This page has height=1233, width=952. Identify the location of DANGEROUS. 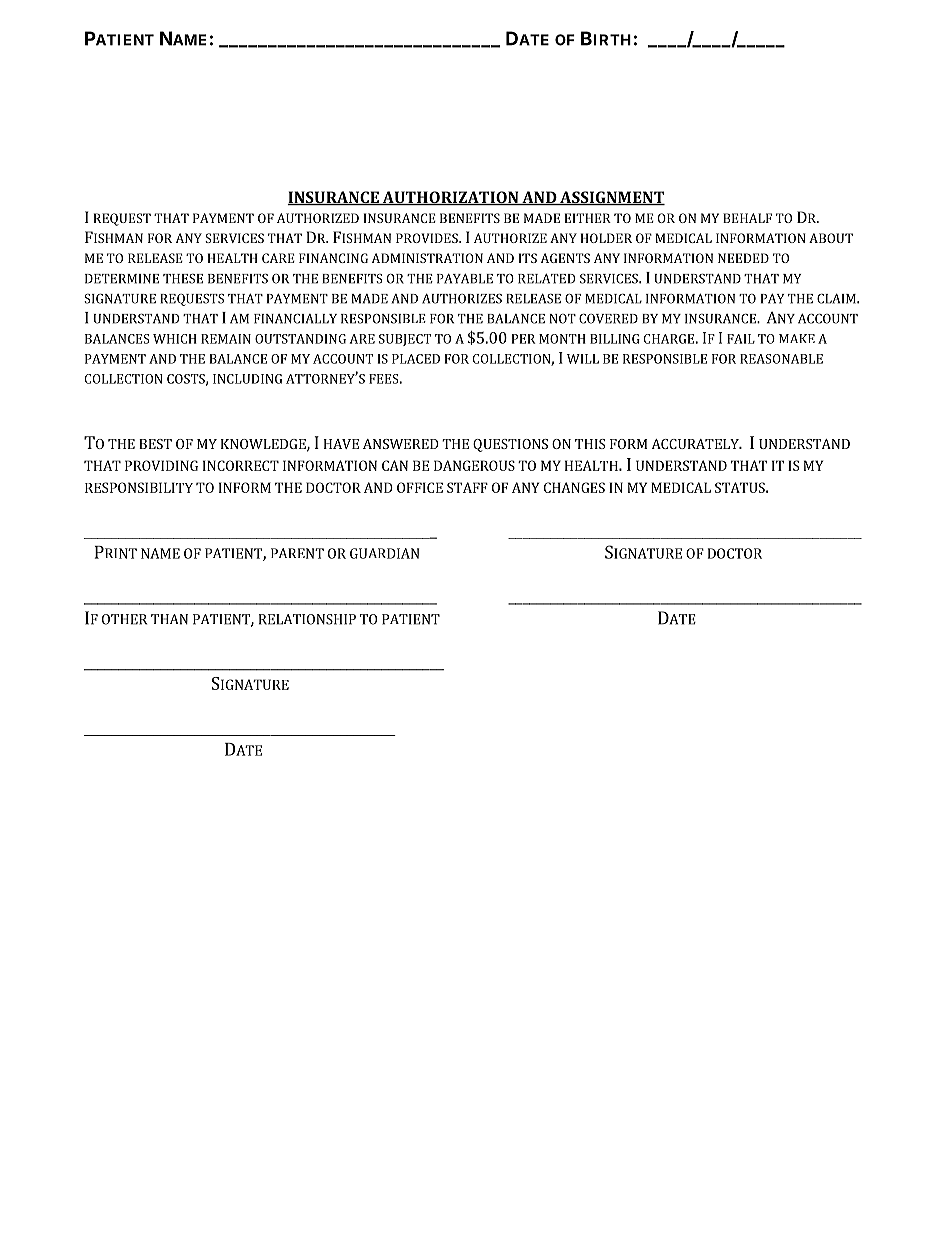
(474, 465).
